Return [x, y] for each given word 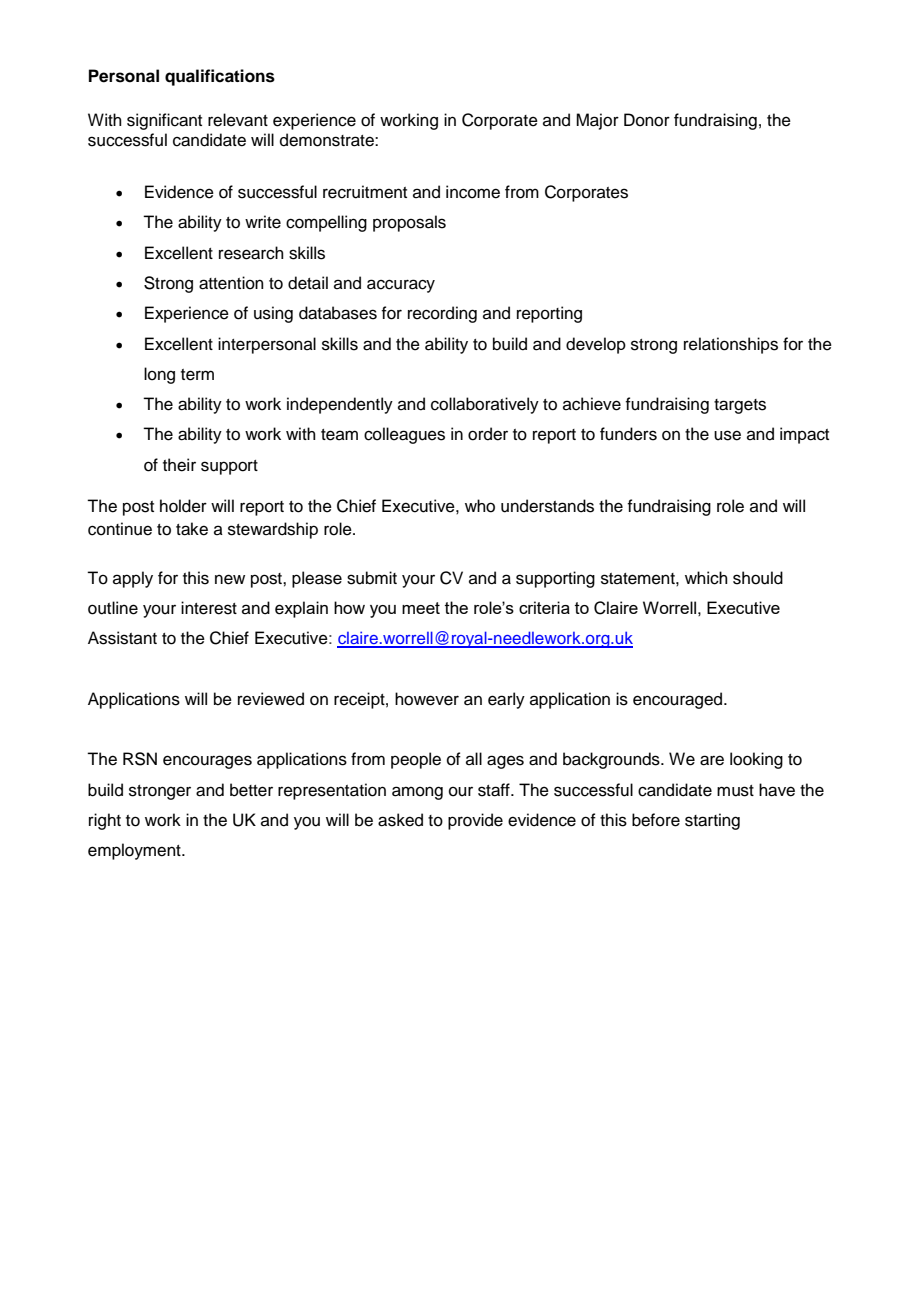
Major [597, 121]
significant [164, 121]
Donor [647, 120]
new [230, 579]
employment [135, 851]
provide [475, 821]
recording [442, 314]
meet [421, 608]
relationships [731, 345]
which [706, 578]
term [197, 375]
